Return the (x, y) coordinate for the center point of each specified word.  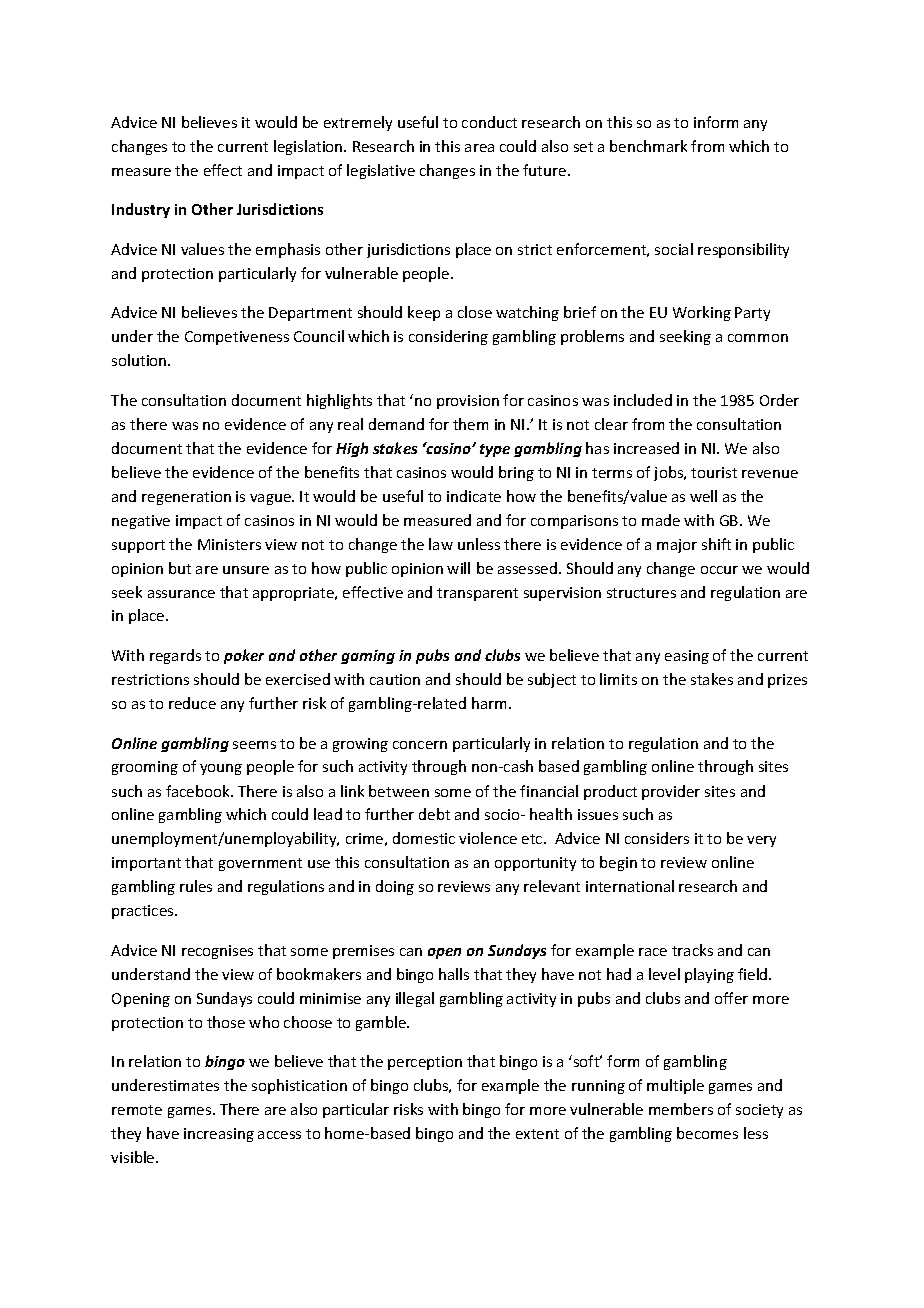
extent (537, 1134)
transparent (477, 594)
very (761, 841)
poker (244, 656)
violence (488, 838)
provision (468, 402)
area (479, 148)
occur (719, 570)
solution (140, 360)
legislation (309, 147)
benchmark (648, 146)
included (643, 400)
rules (196, 886)
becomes (707, 1133)
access (279, 1135)
